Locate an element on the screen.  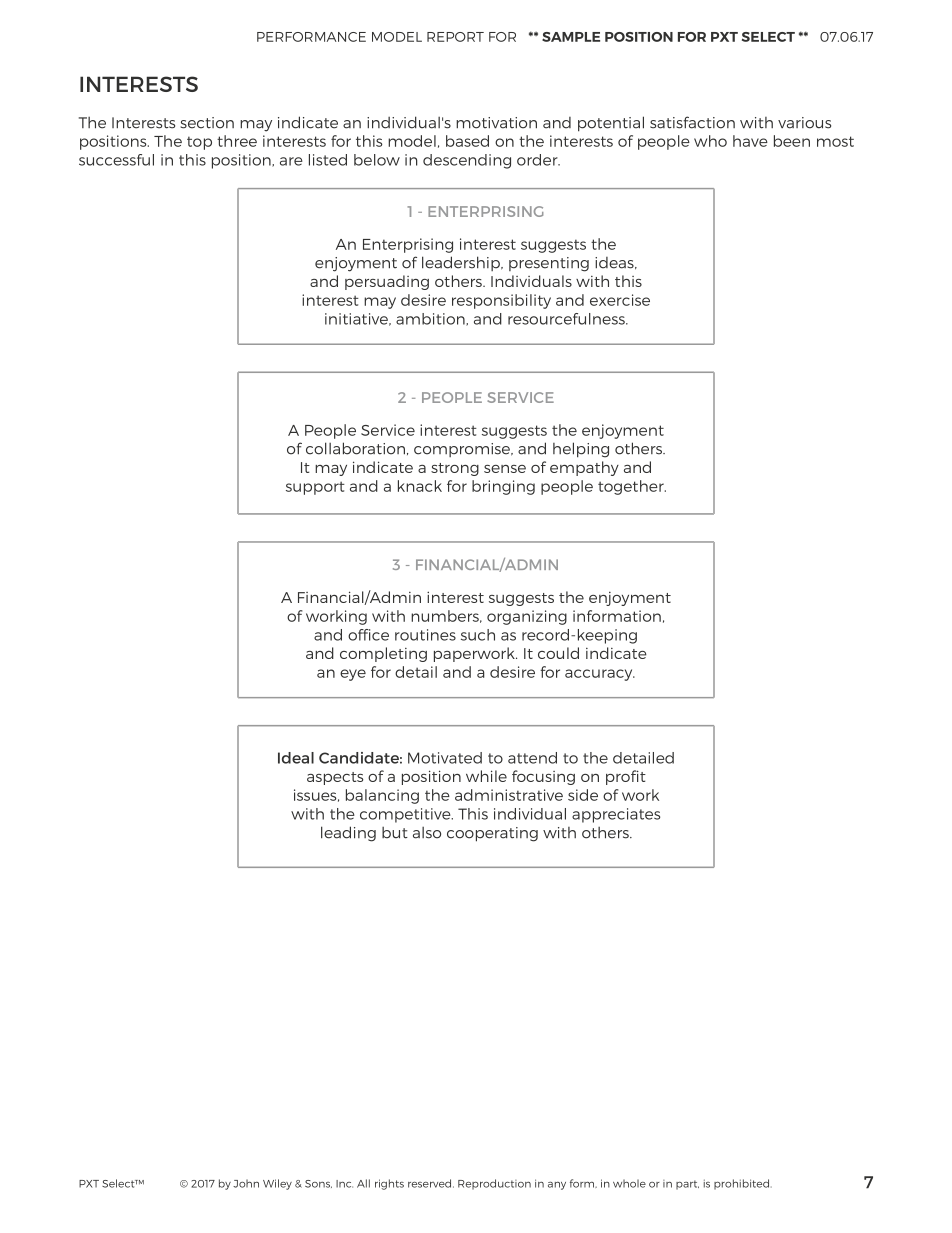
responsibility is located at coordinates (501, 301).
